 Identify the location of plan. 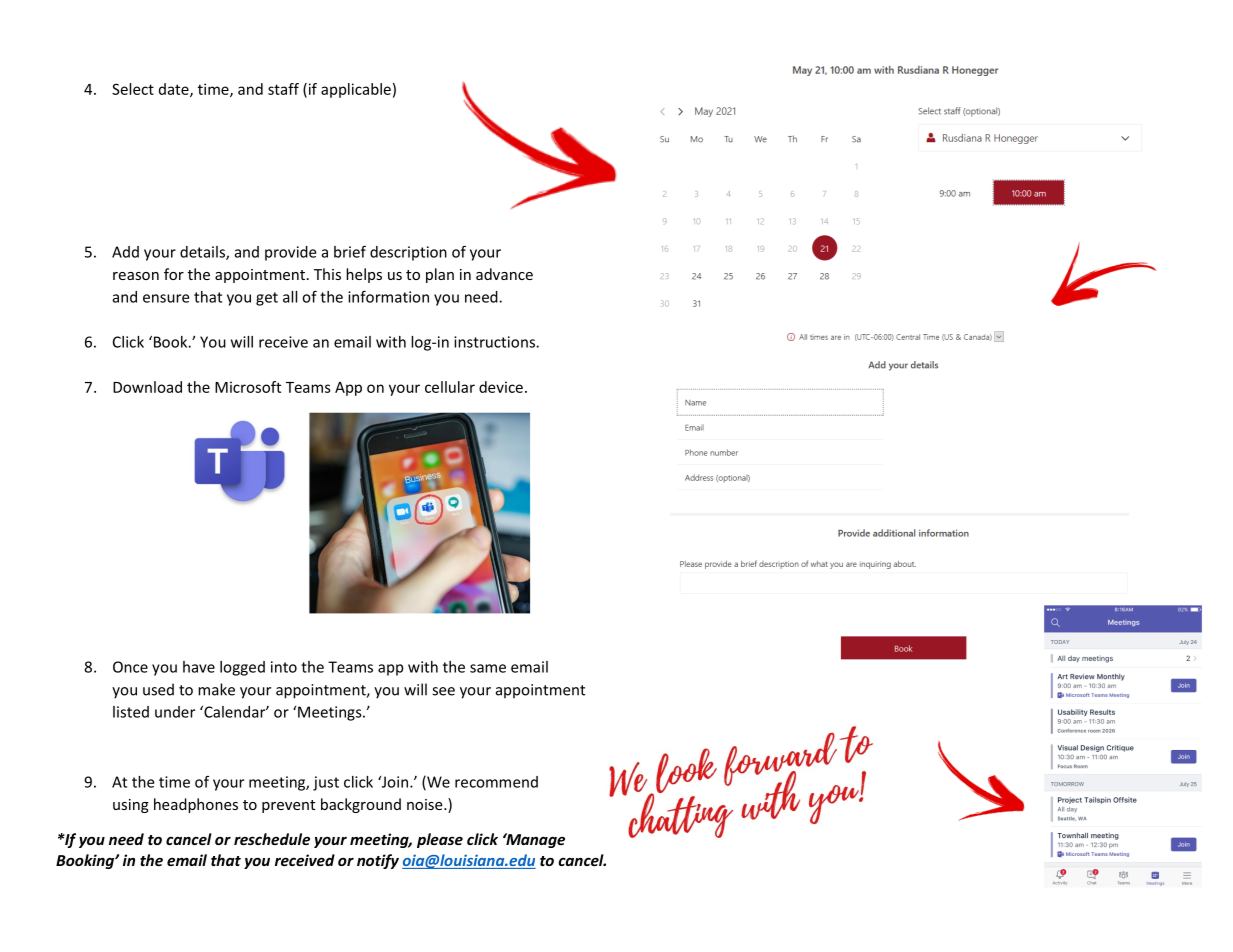
(440, 275).
